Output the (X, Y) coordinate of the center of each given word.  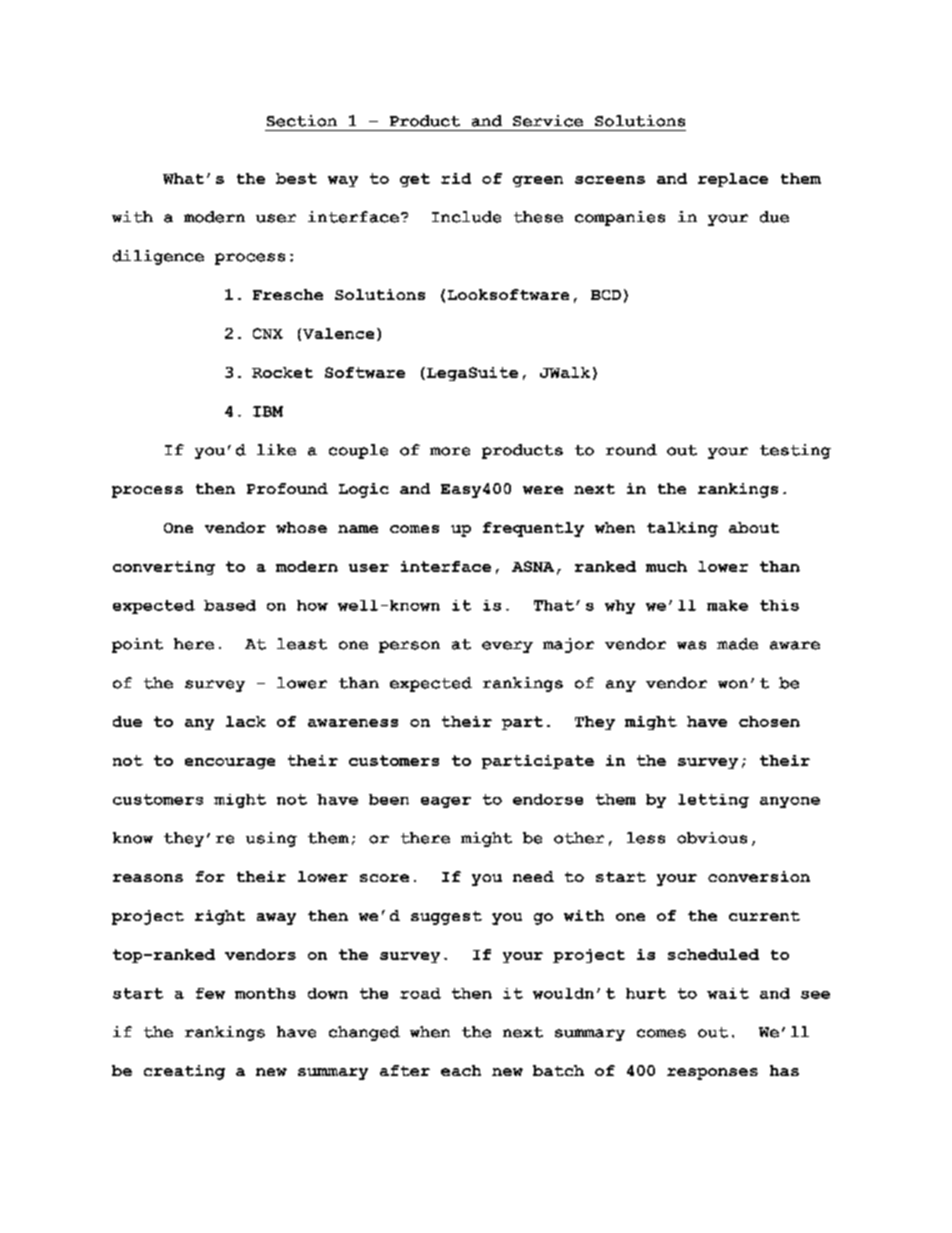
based (230, 605)
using (271, 839)
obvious (712, 838)
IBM (268, 411)
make (727, 605)
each (461, 1070)
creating (184, 1072)
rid (456, 178)
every (507, 647)
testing (795, 451)
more (450, 451)
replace (733, 180)
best (296, 178)
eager (446, 802)
